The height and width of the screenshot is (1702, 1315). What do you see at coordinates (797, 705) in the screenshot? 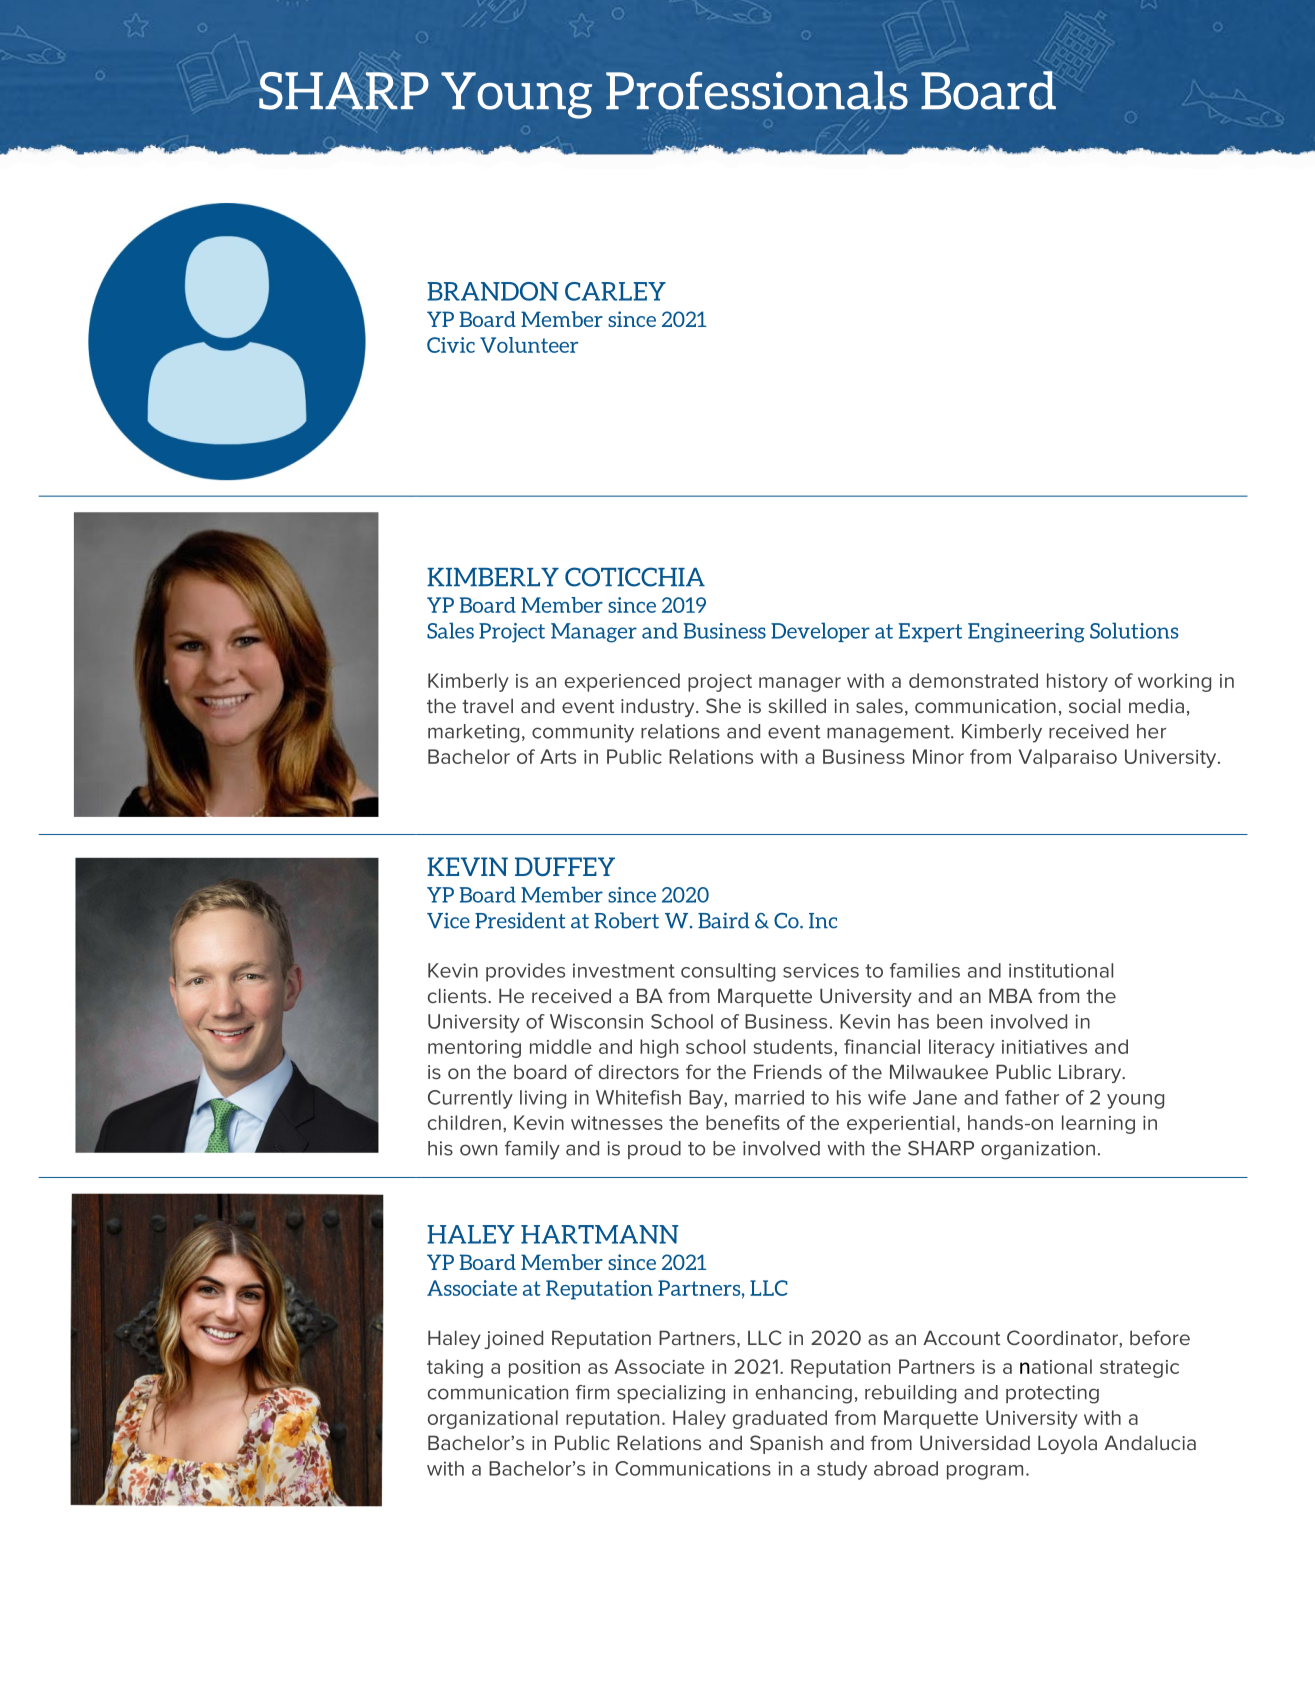
I see `skilled` at bounding box center [797, 705].
